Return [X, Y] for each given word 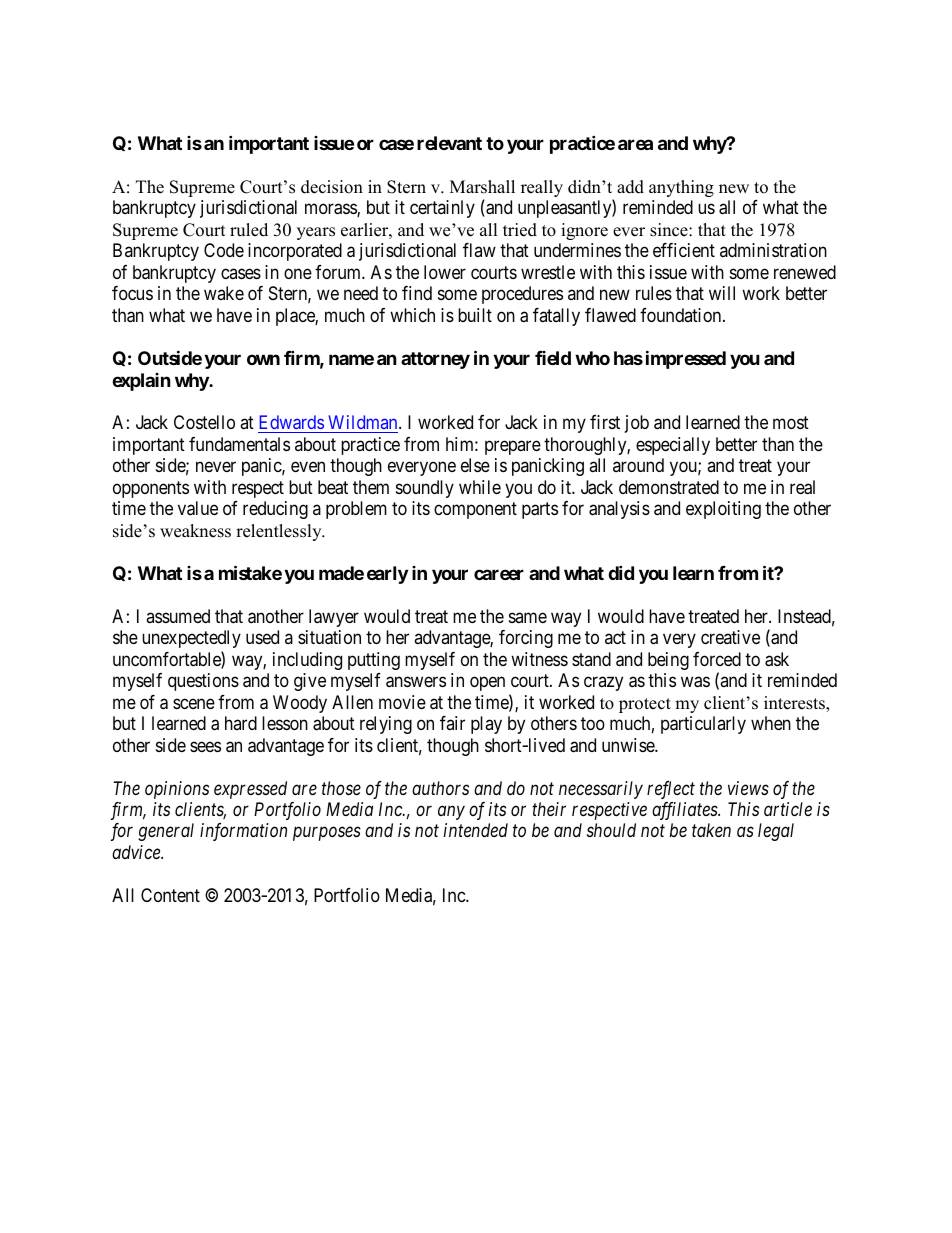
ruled [249, 230]
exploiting [723, 510]
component [475, 510]
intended [476, 830]
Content [170, 895]
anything [681, 188]
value [198, 508]
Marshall [482, 187]
